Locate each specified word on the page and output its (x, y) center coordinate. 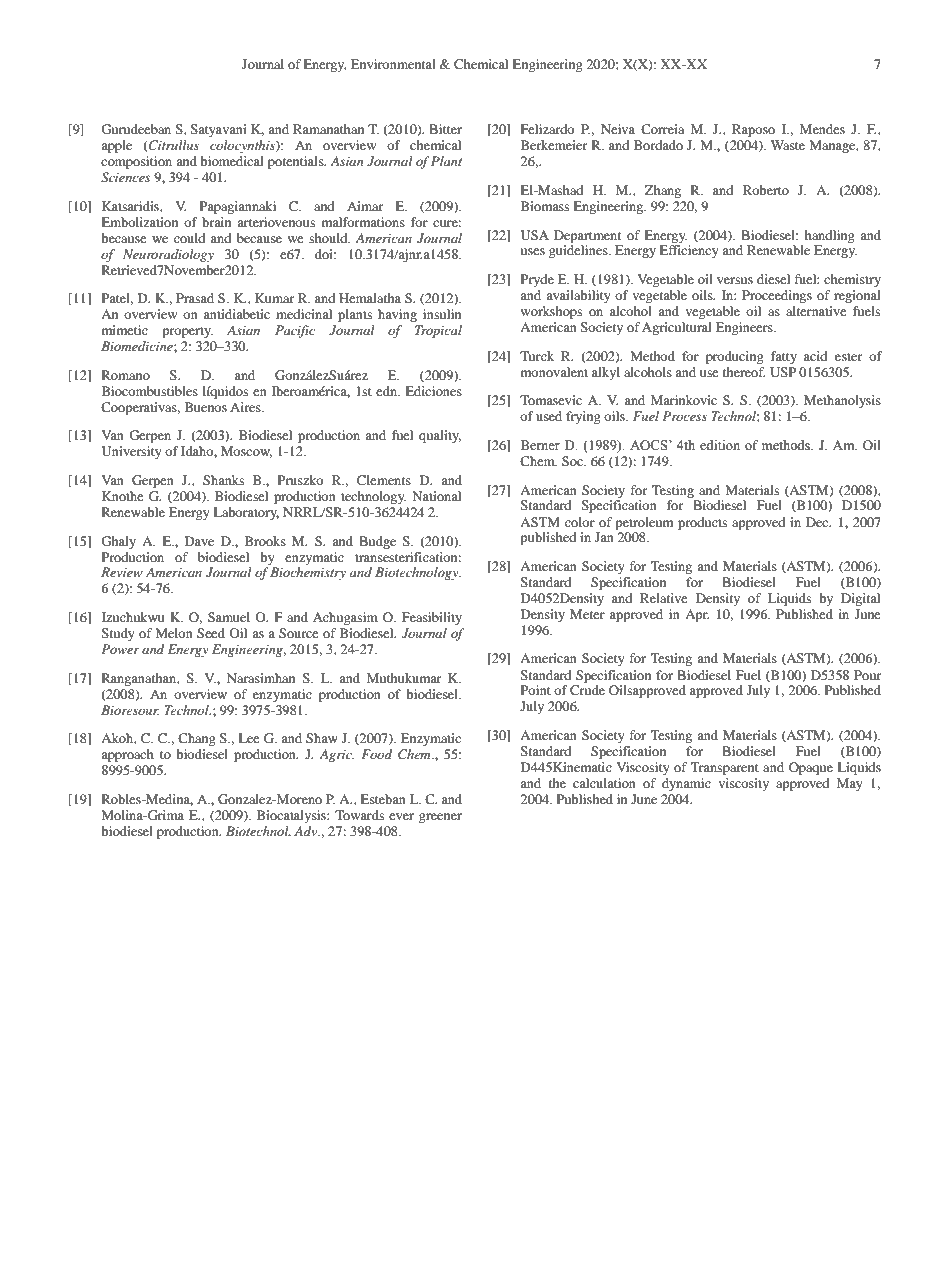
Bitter (445, 129)
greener (440, 818)
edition (720, 445)
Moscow (246, 452)
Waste (788, 145)
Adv (307, 831)
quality (440, 436)
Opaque (811, 768)
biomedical (232, 161)
